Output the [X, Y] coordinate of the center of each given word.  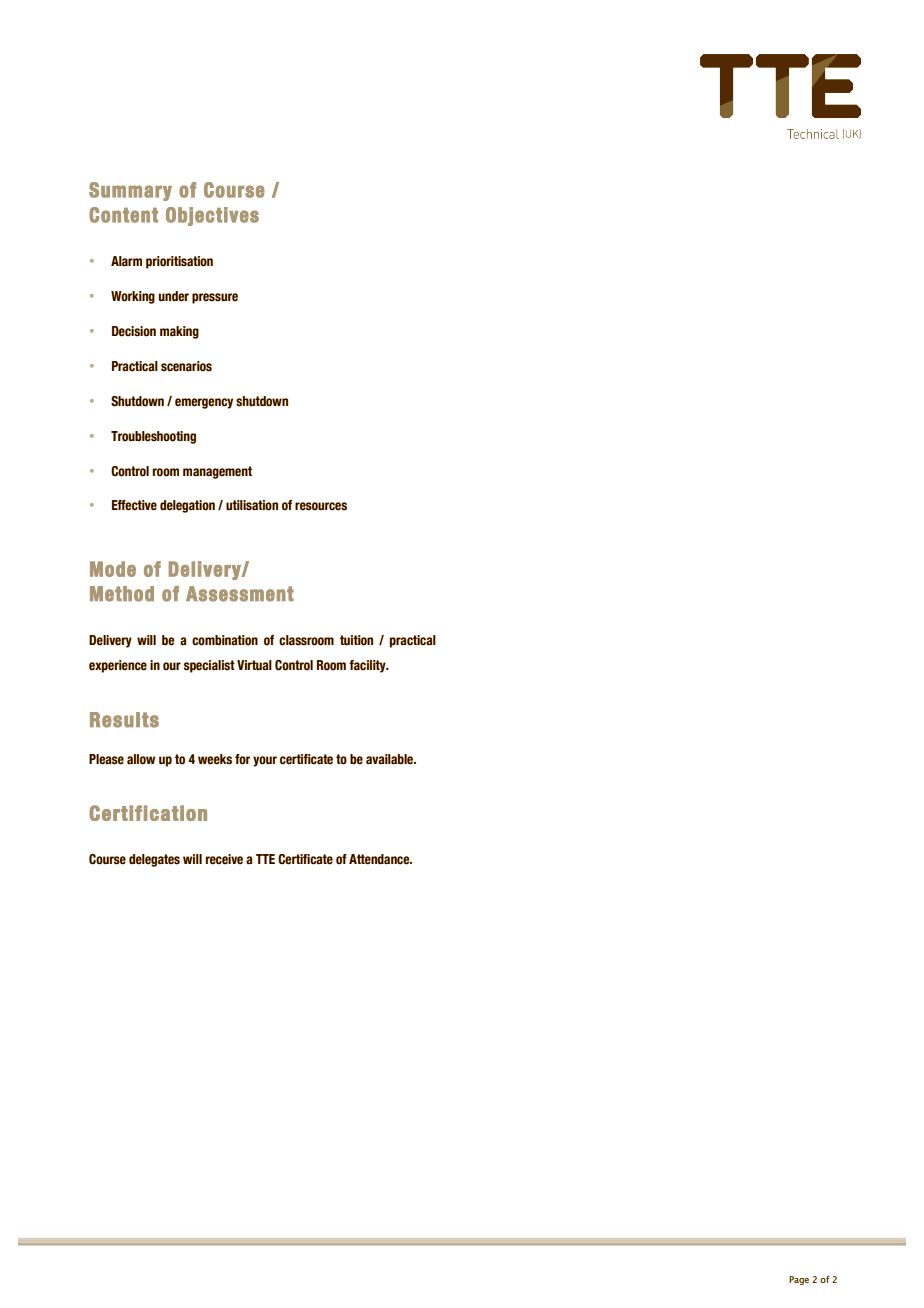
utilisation [252, 505]
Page [799, 1280]
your [265, 761]
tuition [356, 640]
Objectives [212, 216]
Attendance [380, 859]
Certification [148, 813]
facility [368, 666]
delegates [154, 860]
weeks [215, 759]
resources [321, 506]
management [217, 472]
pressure [215, 298]
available [391, 759]
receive [224, 859]
